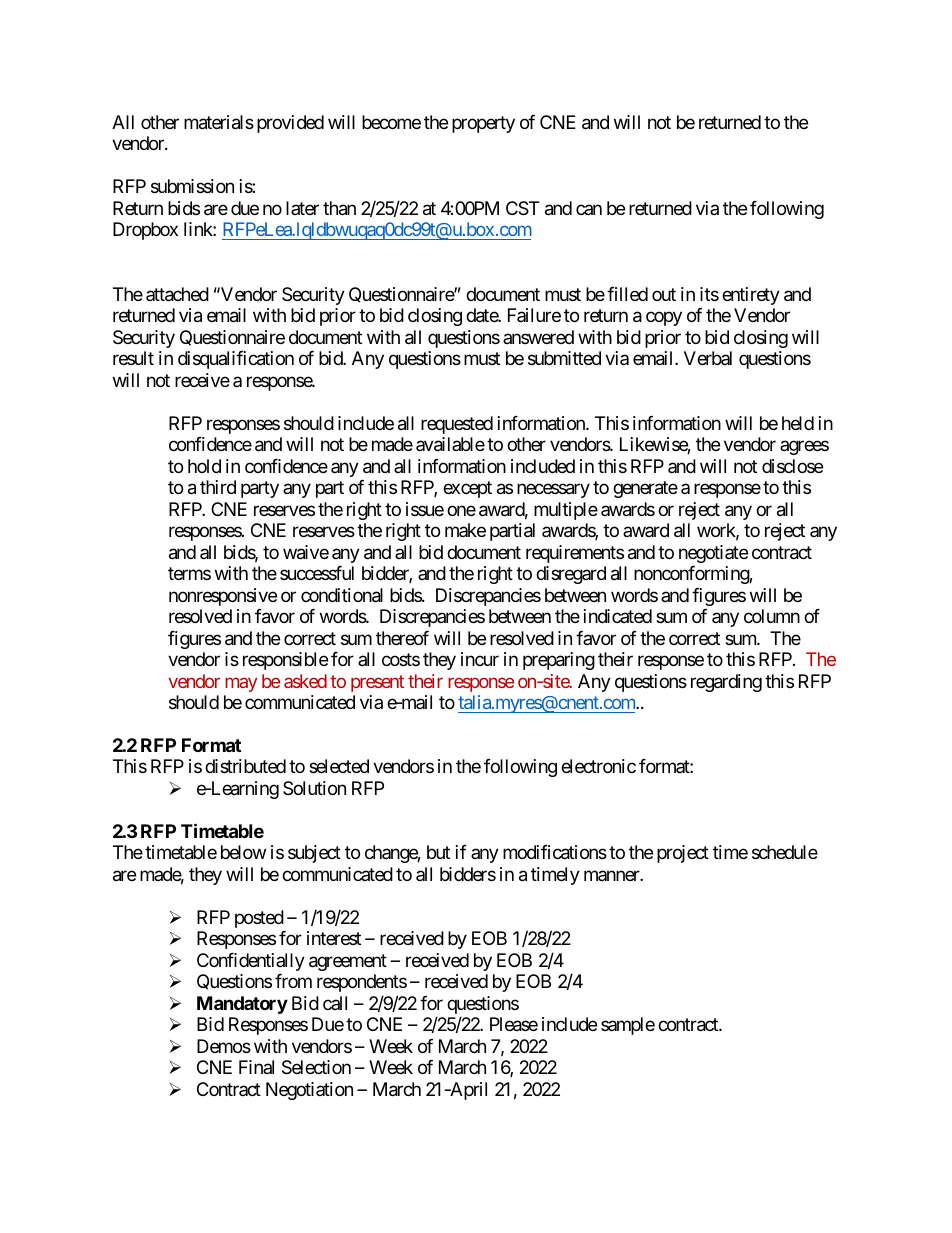 The height and width of the screenshot is (1233, 952). What do you see at coordinates (243, 852) in the screenshot?
I see `below` at bounding box center [243, 852].
